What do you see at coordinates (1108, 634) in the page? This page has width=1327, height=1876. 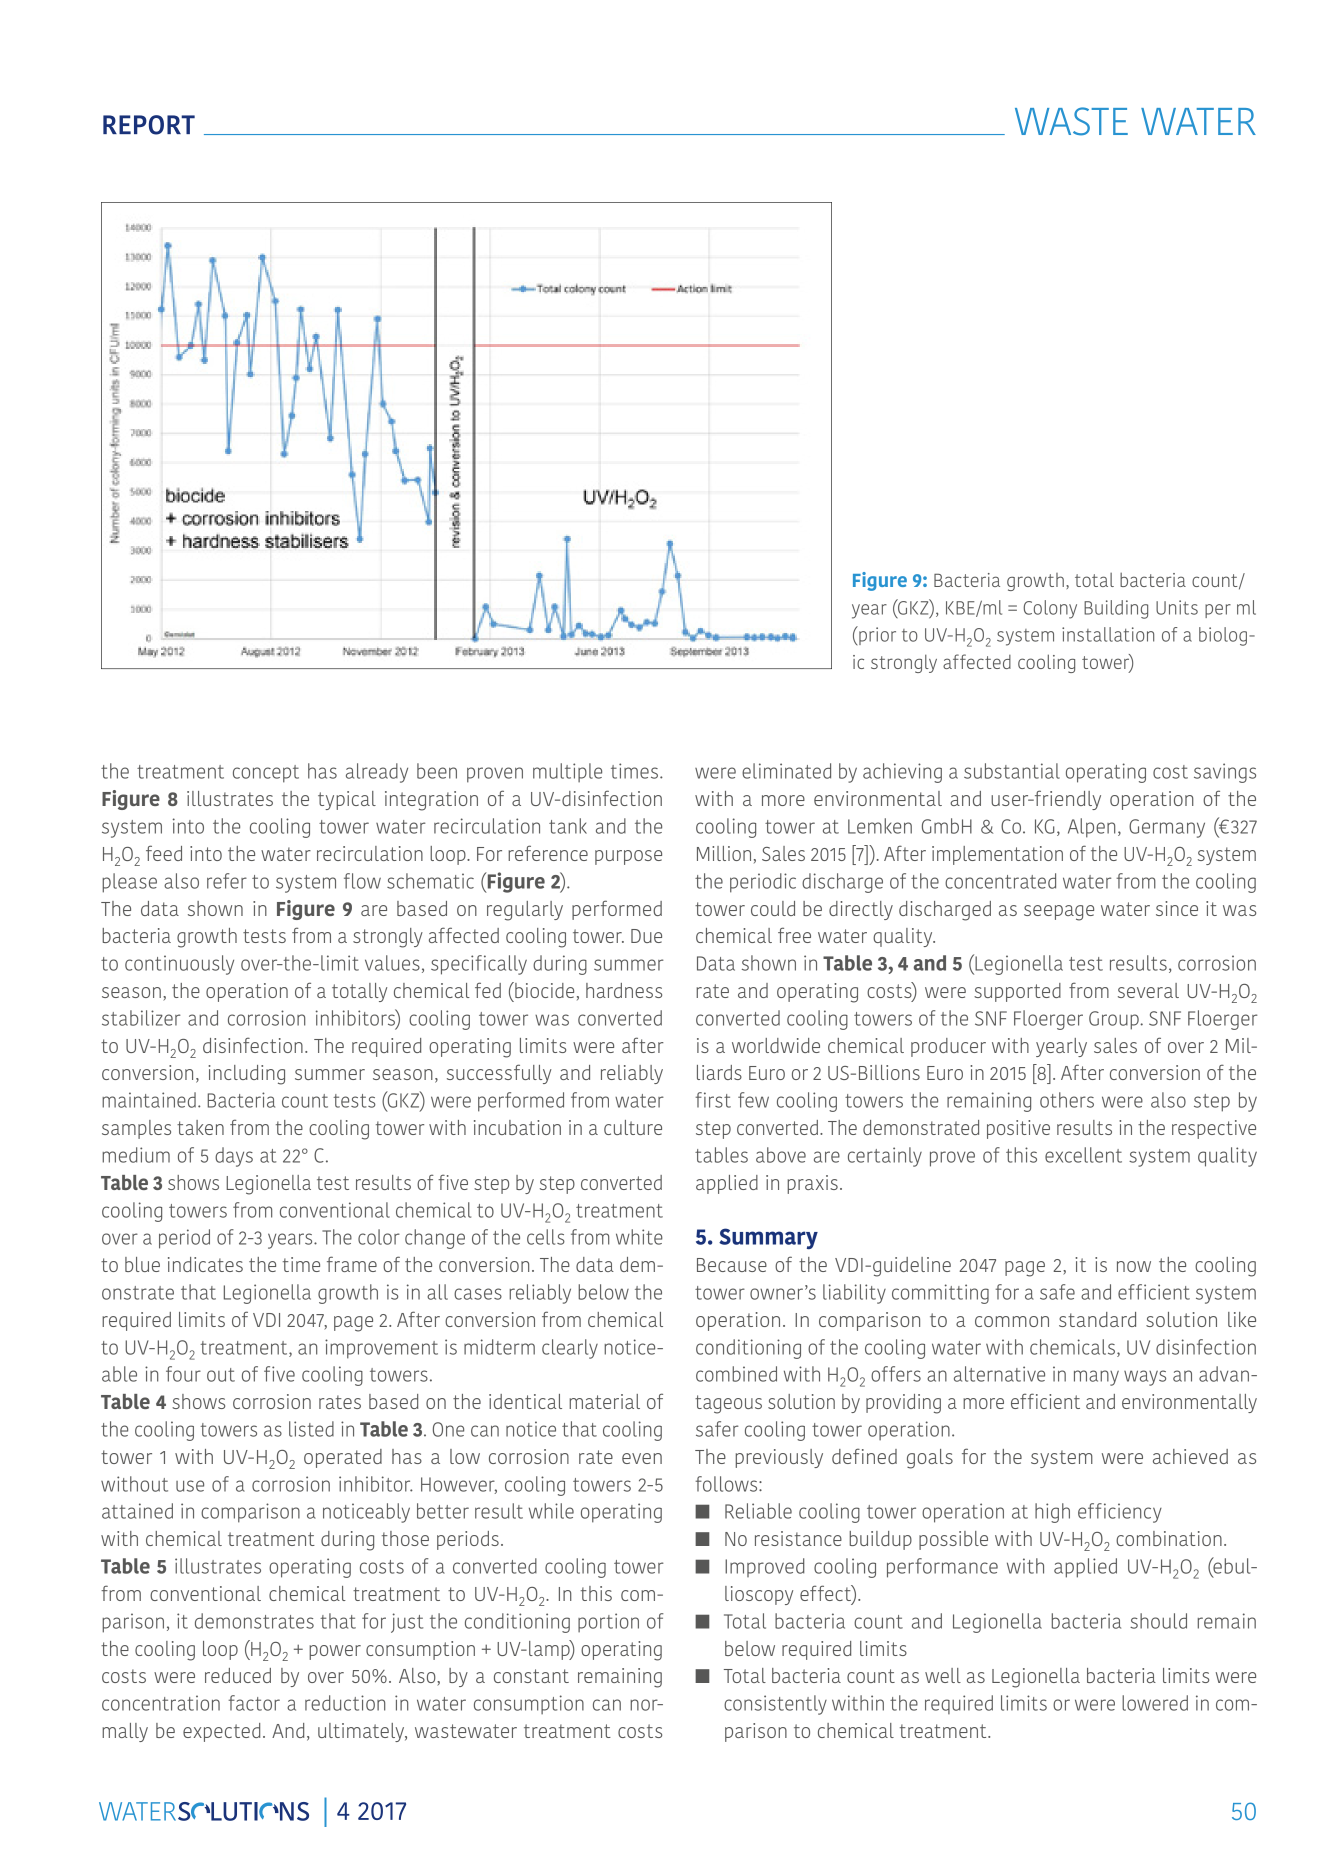 I see `installation` at bounding box center [1108, 634].
